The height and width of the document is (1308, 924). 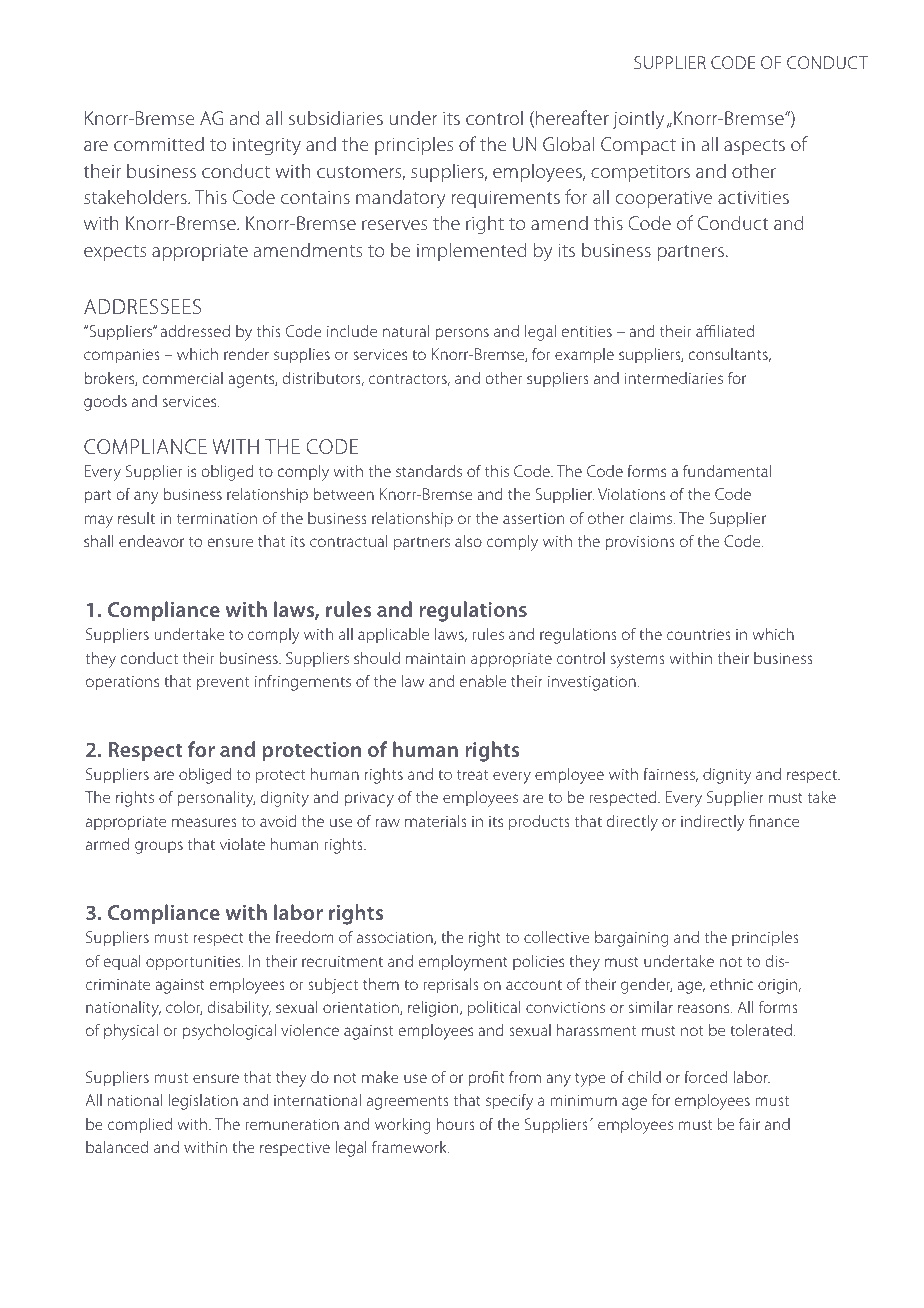 What do you see at coordinates (401, 199) in the document?
I see `mandatory` at bounding box center [401, 199].
